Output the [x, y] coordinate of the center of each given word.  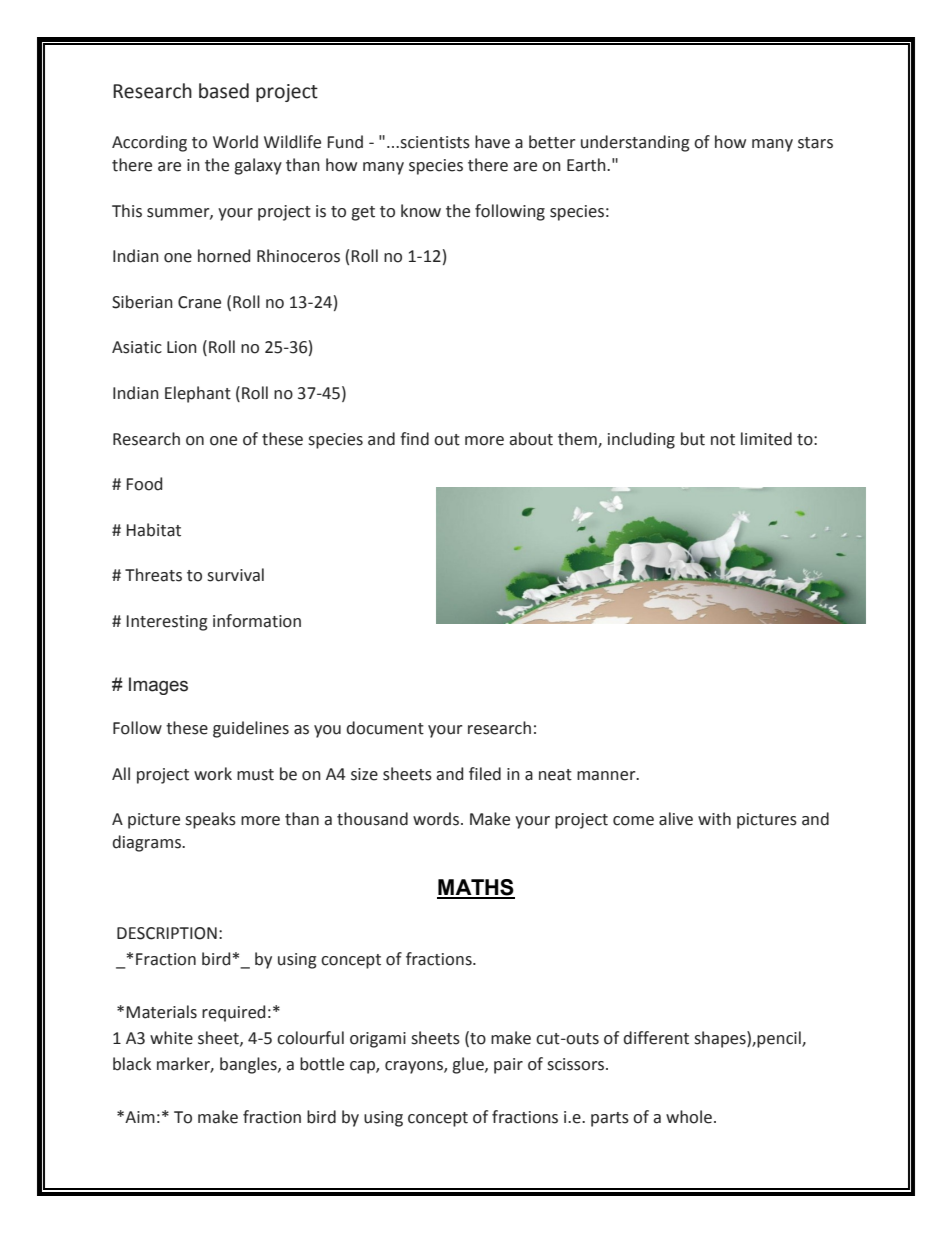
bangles [249, 1065]
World [235, 142]
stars [815, 143]
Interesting [167, 623]
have [492, 142]
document [385, 728]
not [723, 440]
